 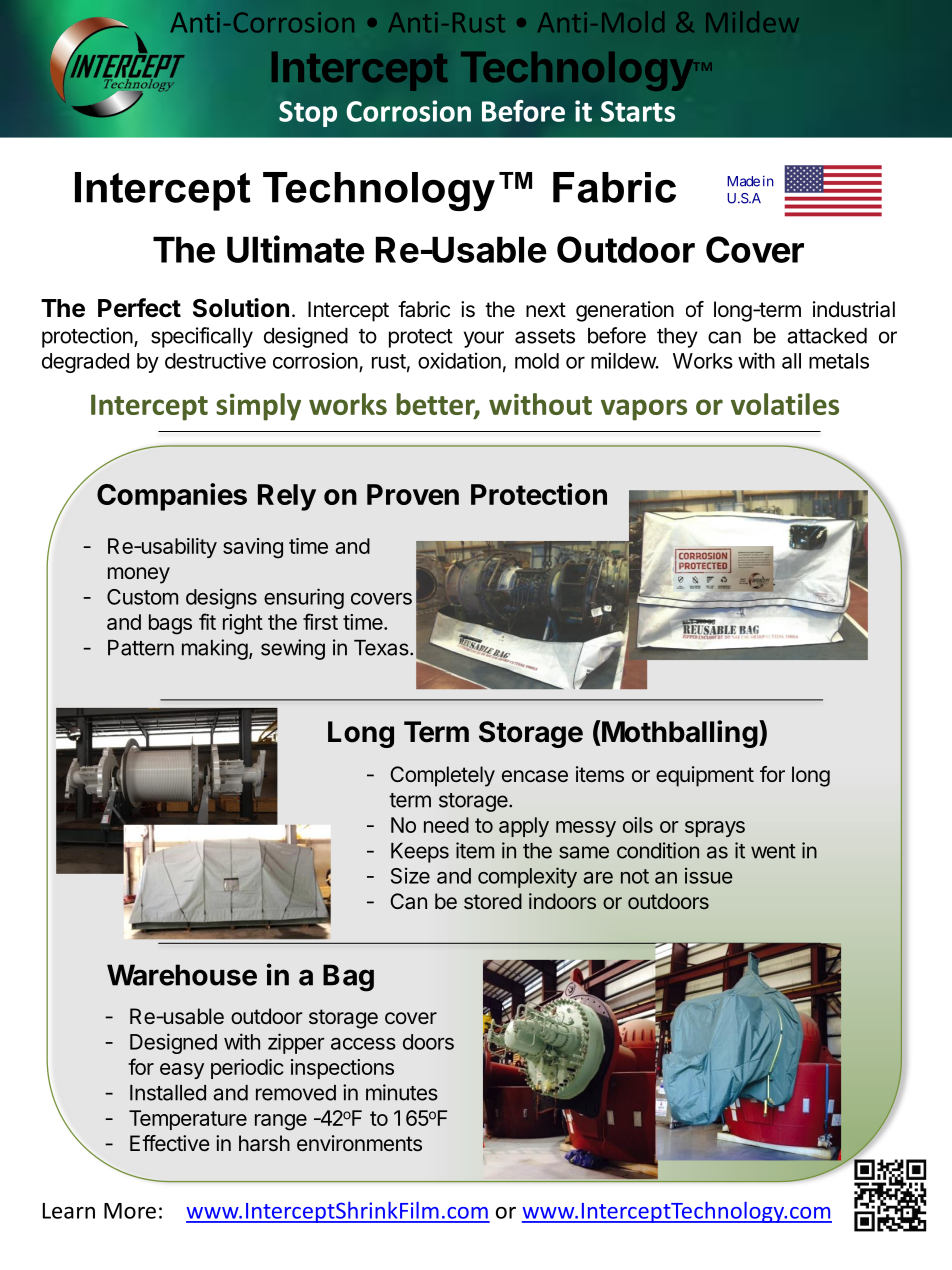 I want to click on Proven, so click(x=413, y=494).
